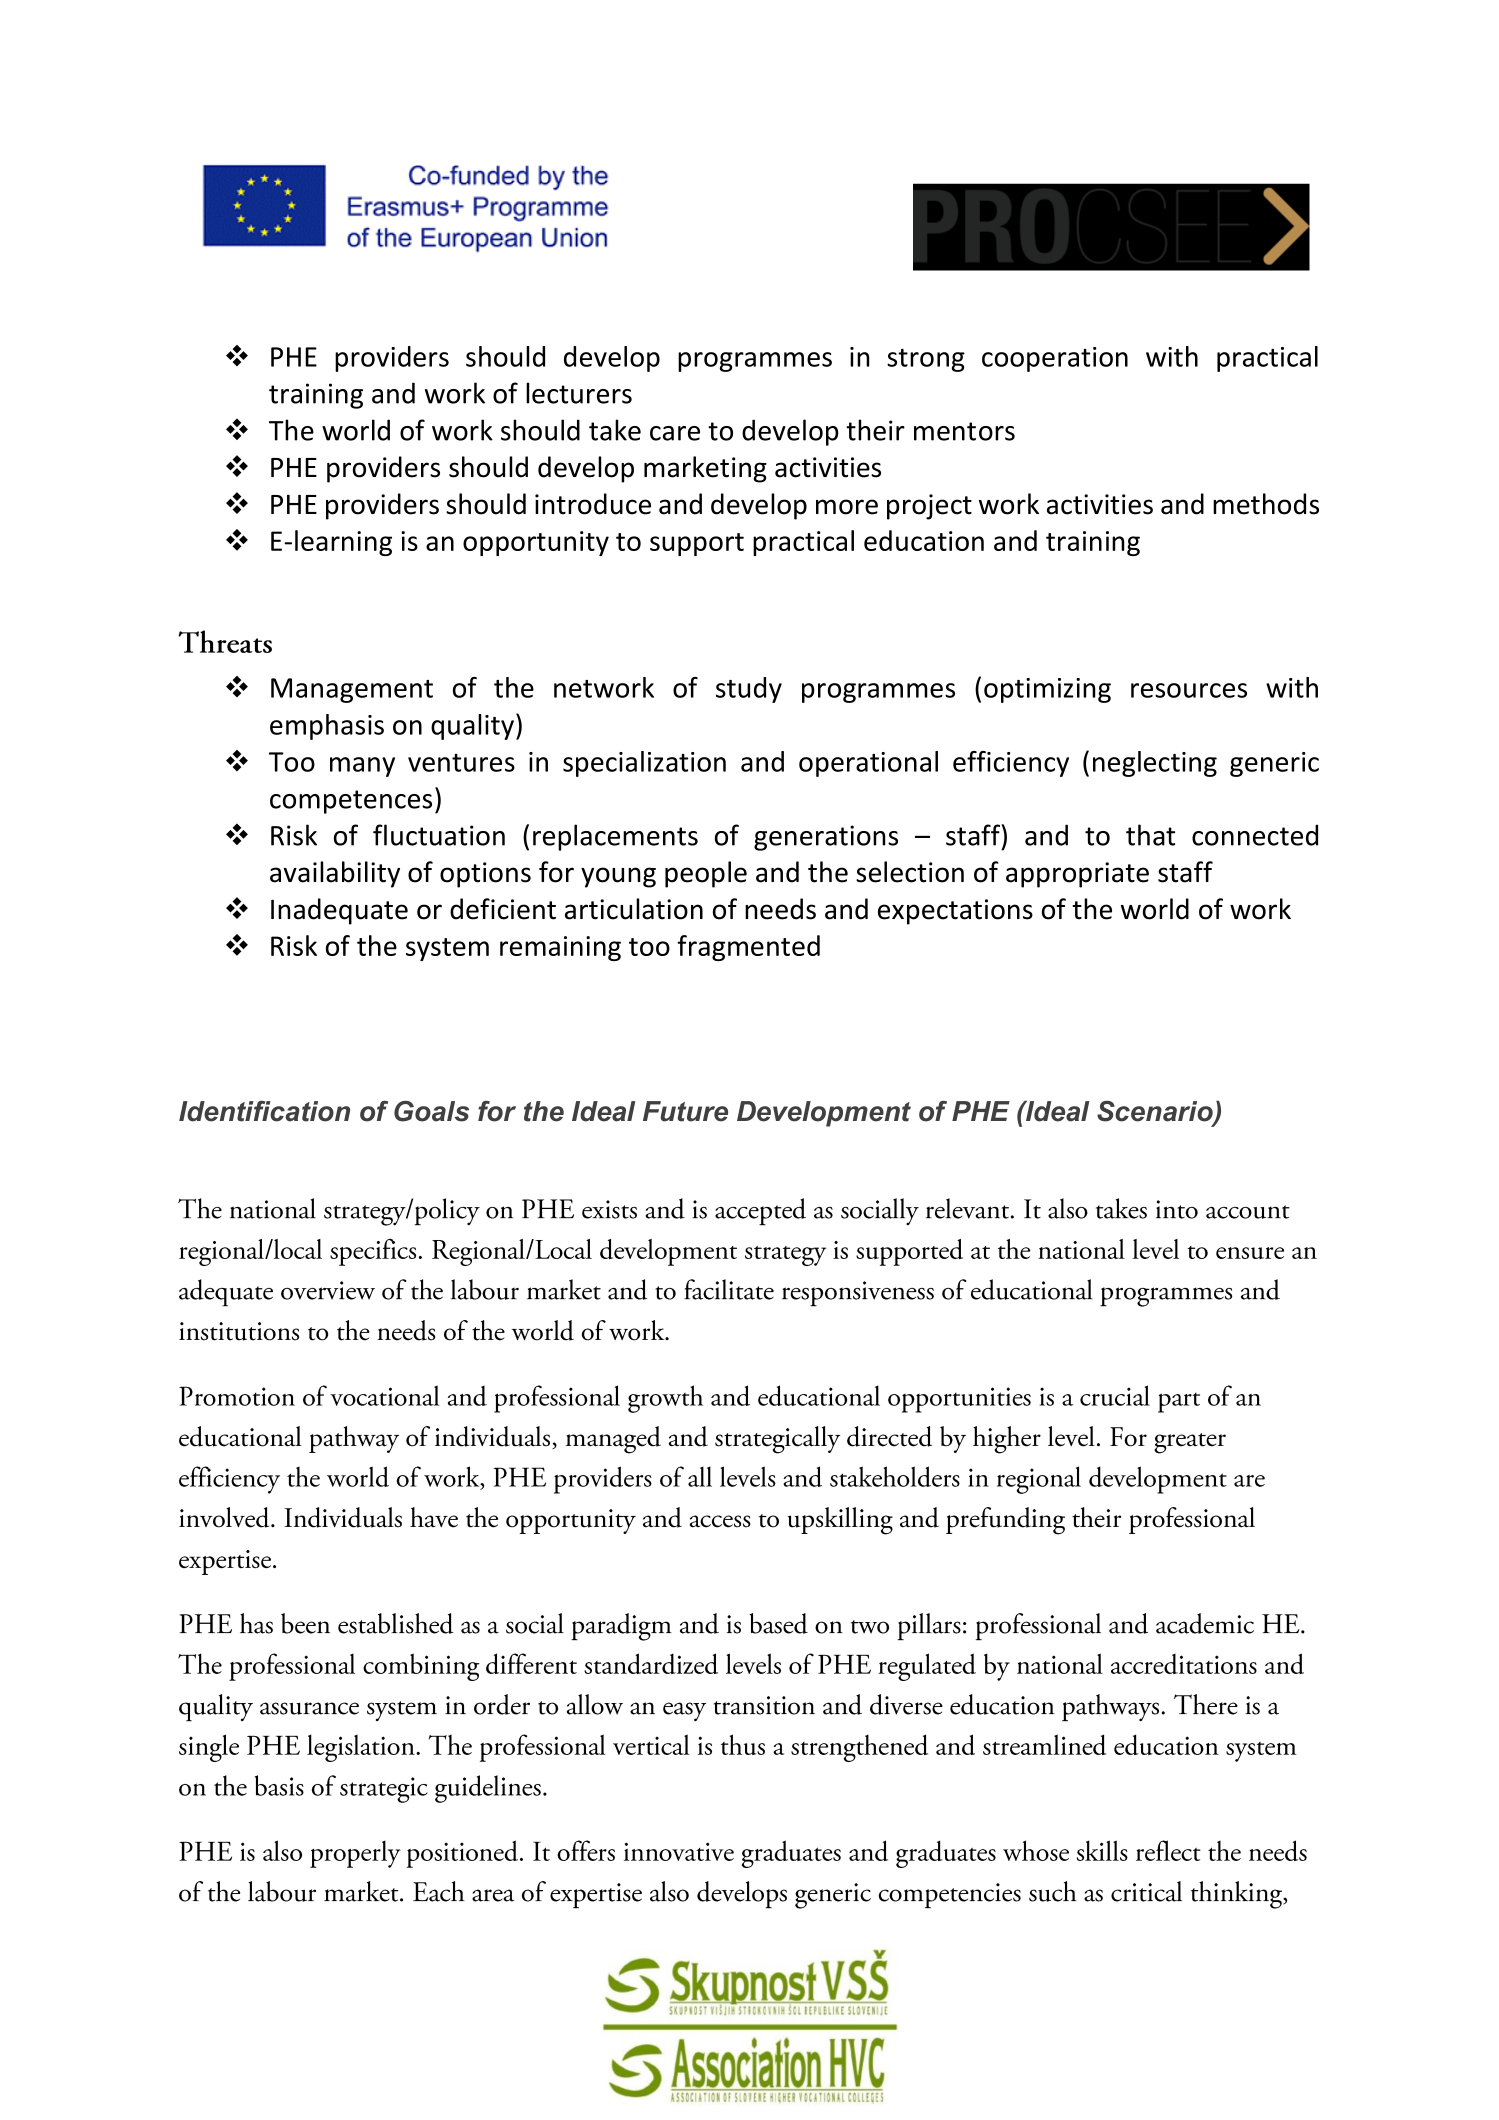 The image size is (1499, 2120). What do you see at coordinates (579, 393) in the image?
I see `lecturers` at bounding box center [579, 393].
